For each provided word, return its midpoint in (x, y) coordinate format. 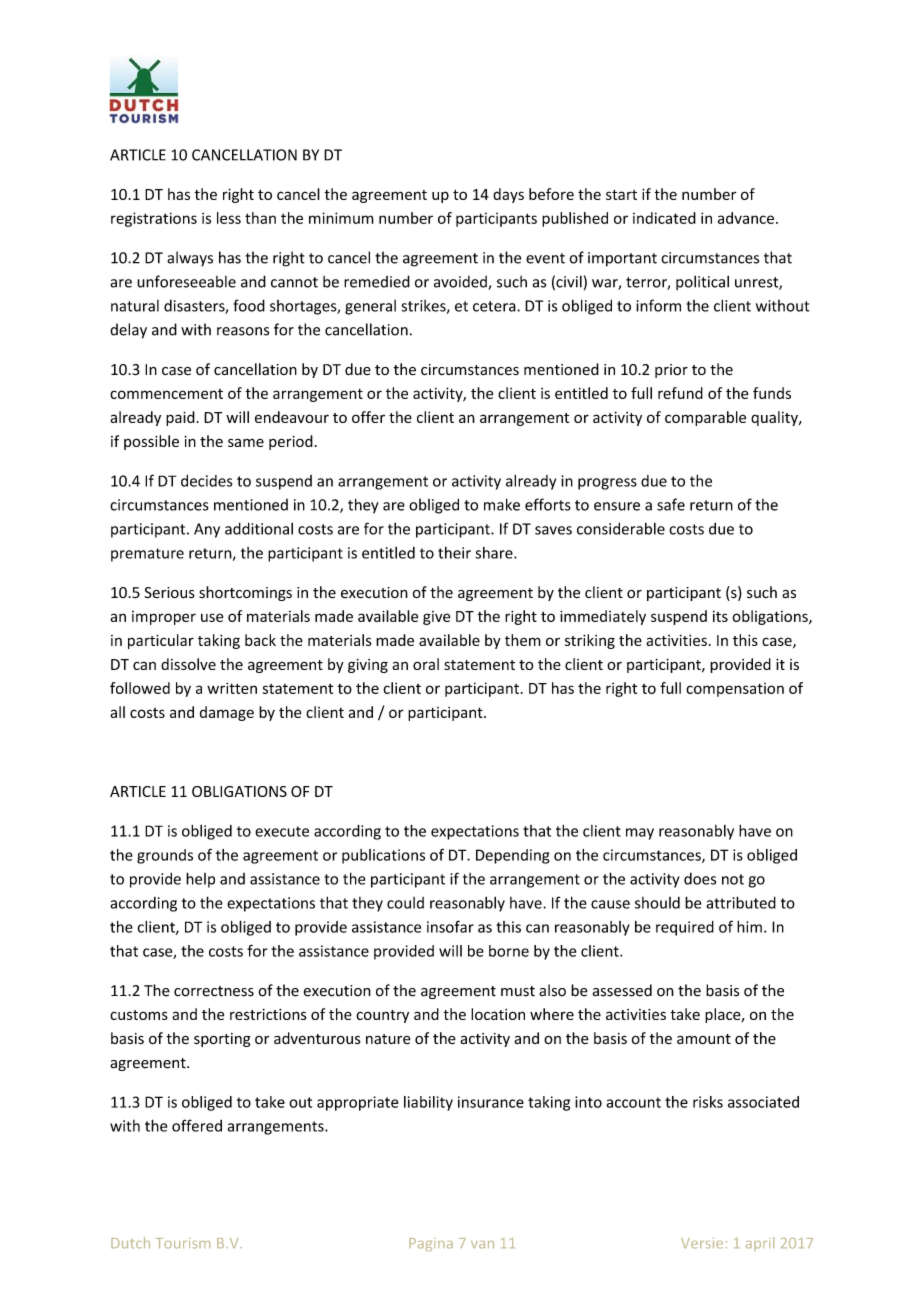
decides (207, 481)
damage (227, 713)
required (685, 928)
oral (426, 664)
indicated (664, 218)
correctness (214, 991)
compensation (735, 690)
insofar (450, 926)
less (229, 218)
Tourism (183, 1243)
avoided (461, 283)
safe (671, 504)
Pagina (431, 1244)
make (502, 504)
